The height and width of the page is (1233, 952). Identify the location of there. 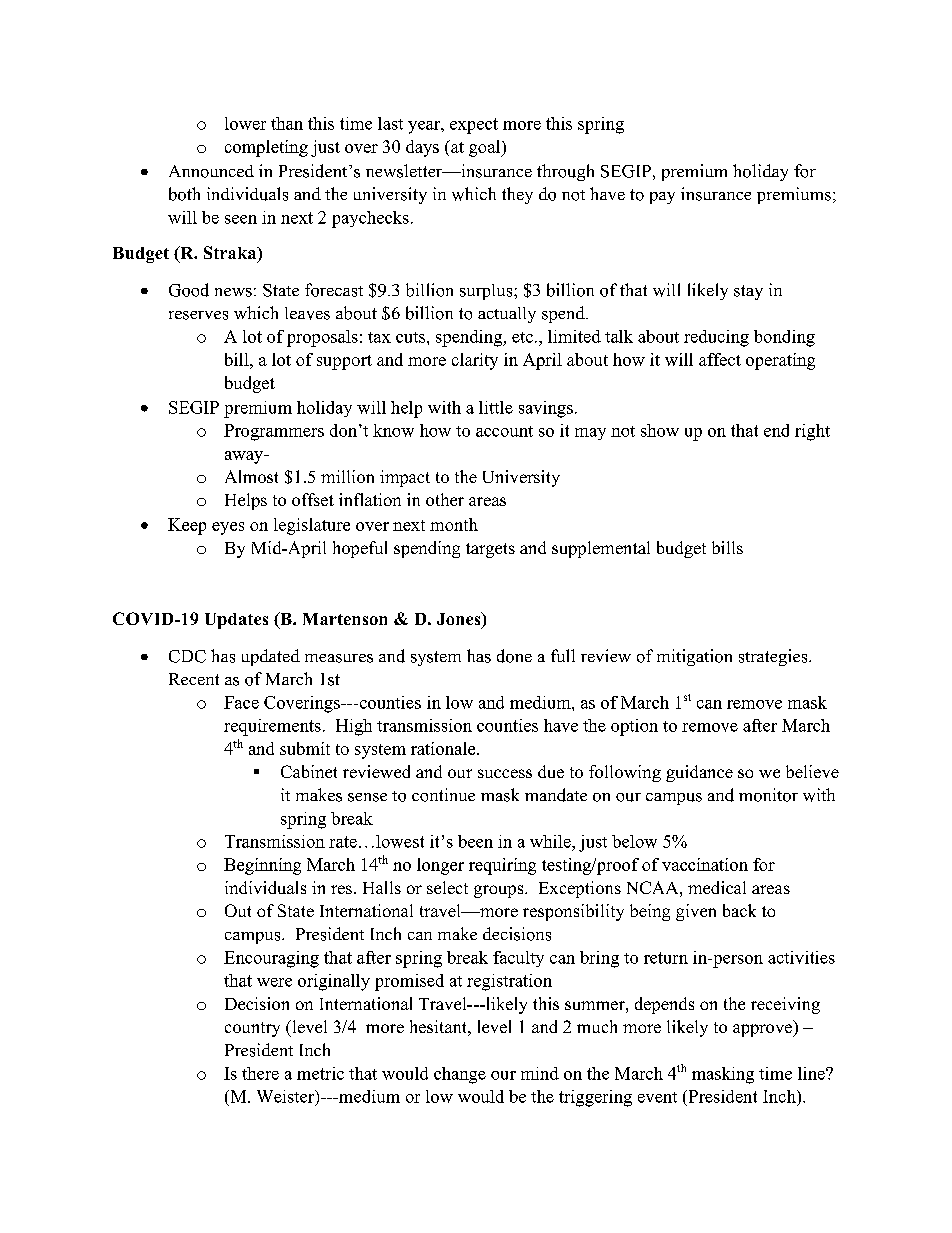
(260, 1073).
